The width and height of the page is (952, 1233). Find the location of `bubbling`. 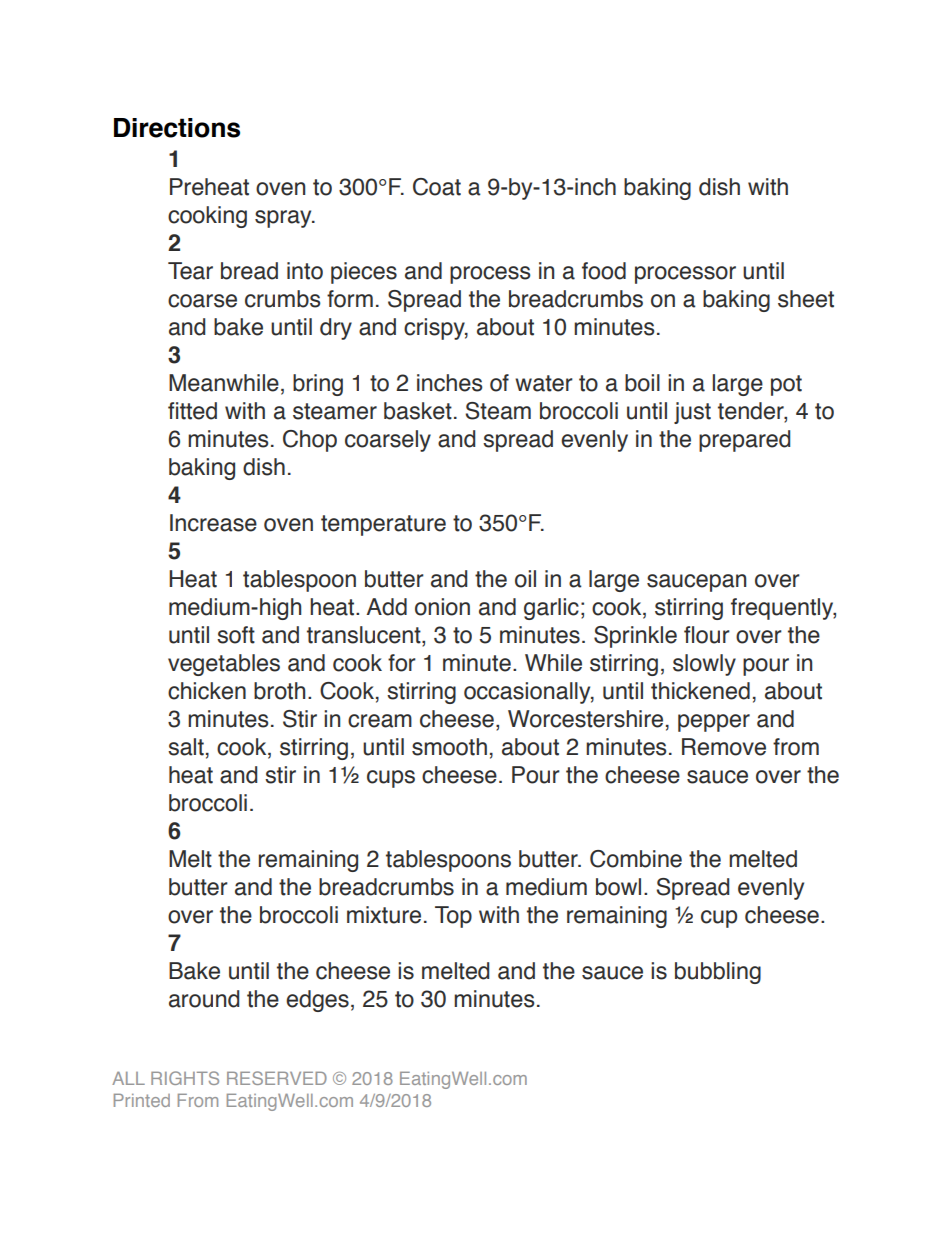

bubbling is located at coordinates (718, 973).
